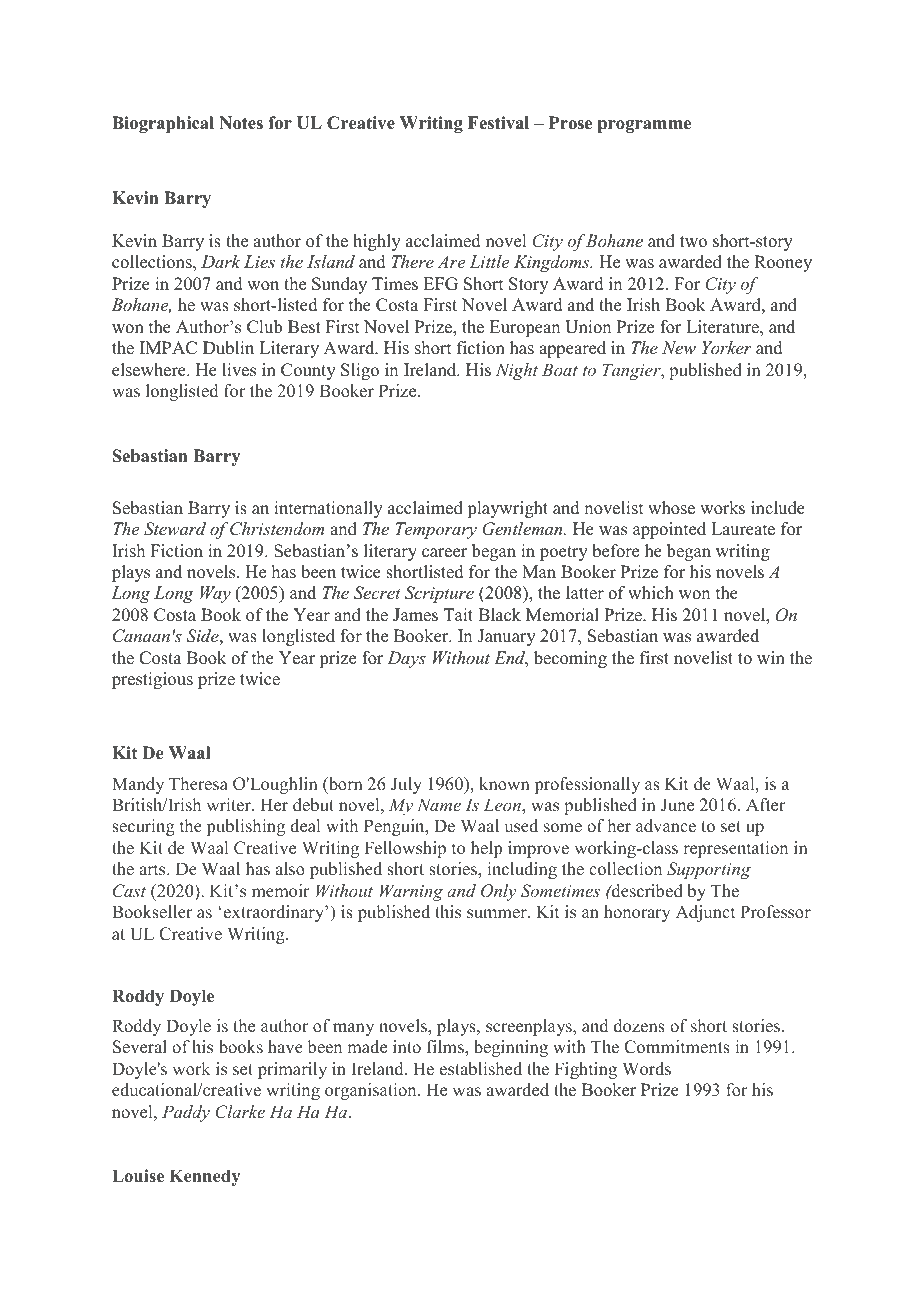  Describe the element at coordinates (507, 509) in the screenshot. I see `playwright` at that location.
